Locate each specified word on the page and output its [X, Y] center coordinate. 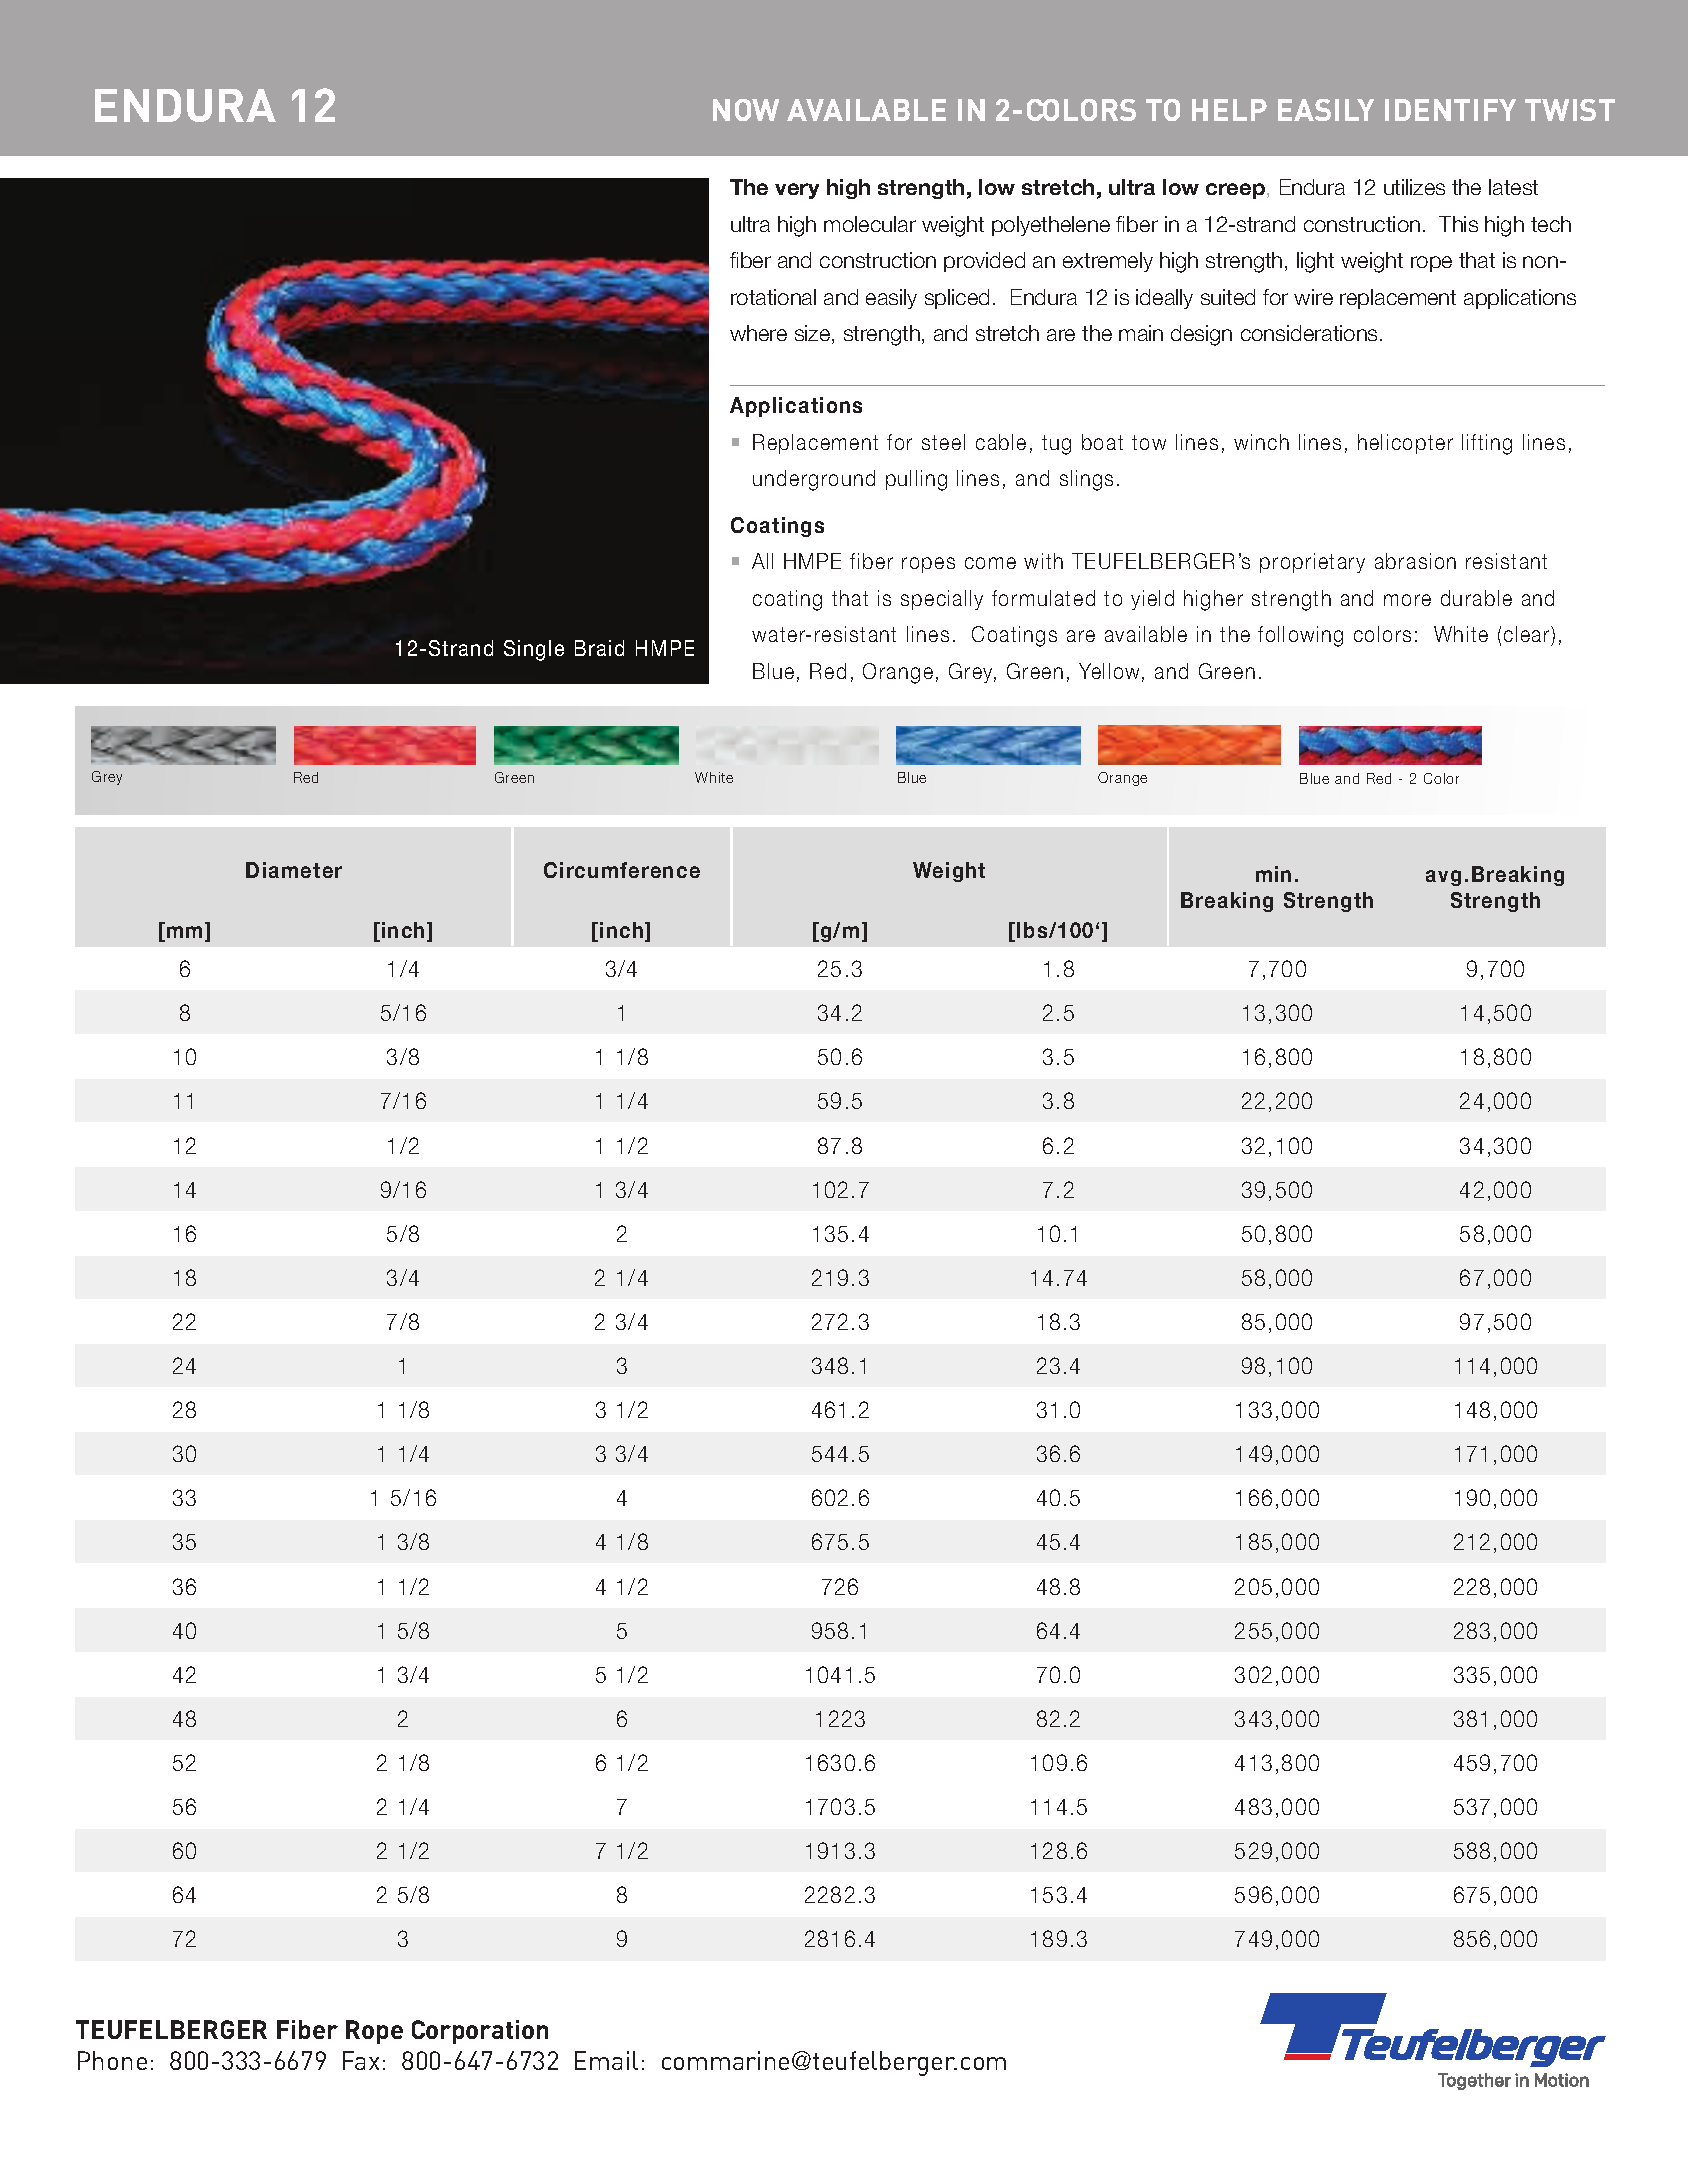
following [1300, 636]
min [1273, 874]
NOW [746, 110]
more [1407, 600]
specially [942, 600]
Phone [112, 2060]
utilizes [1414, 187]
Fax [361, 2060]
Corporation [480, 2032]
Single [534, 650]
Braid [599, 648]
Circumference [622, 870]
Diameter [294, 870]
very [797, 191]
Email [606, 2060]
